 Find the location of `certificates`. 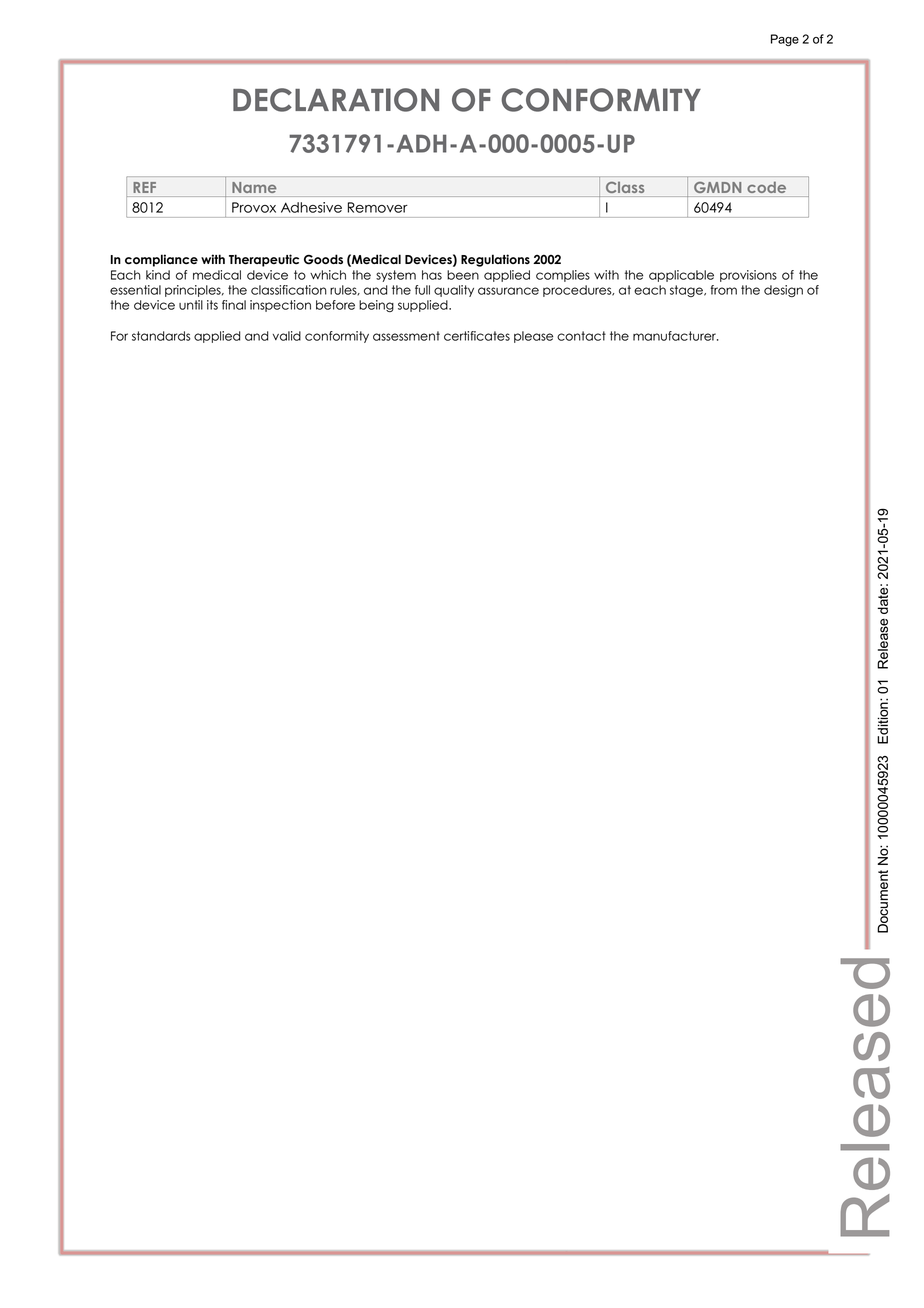

certificates is located at coordinates (477, 336).
